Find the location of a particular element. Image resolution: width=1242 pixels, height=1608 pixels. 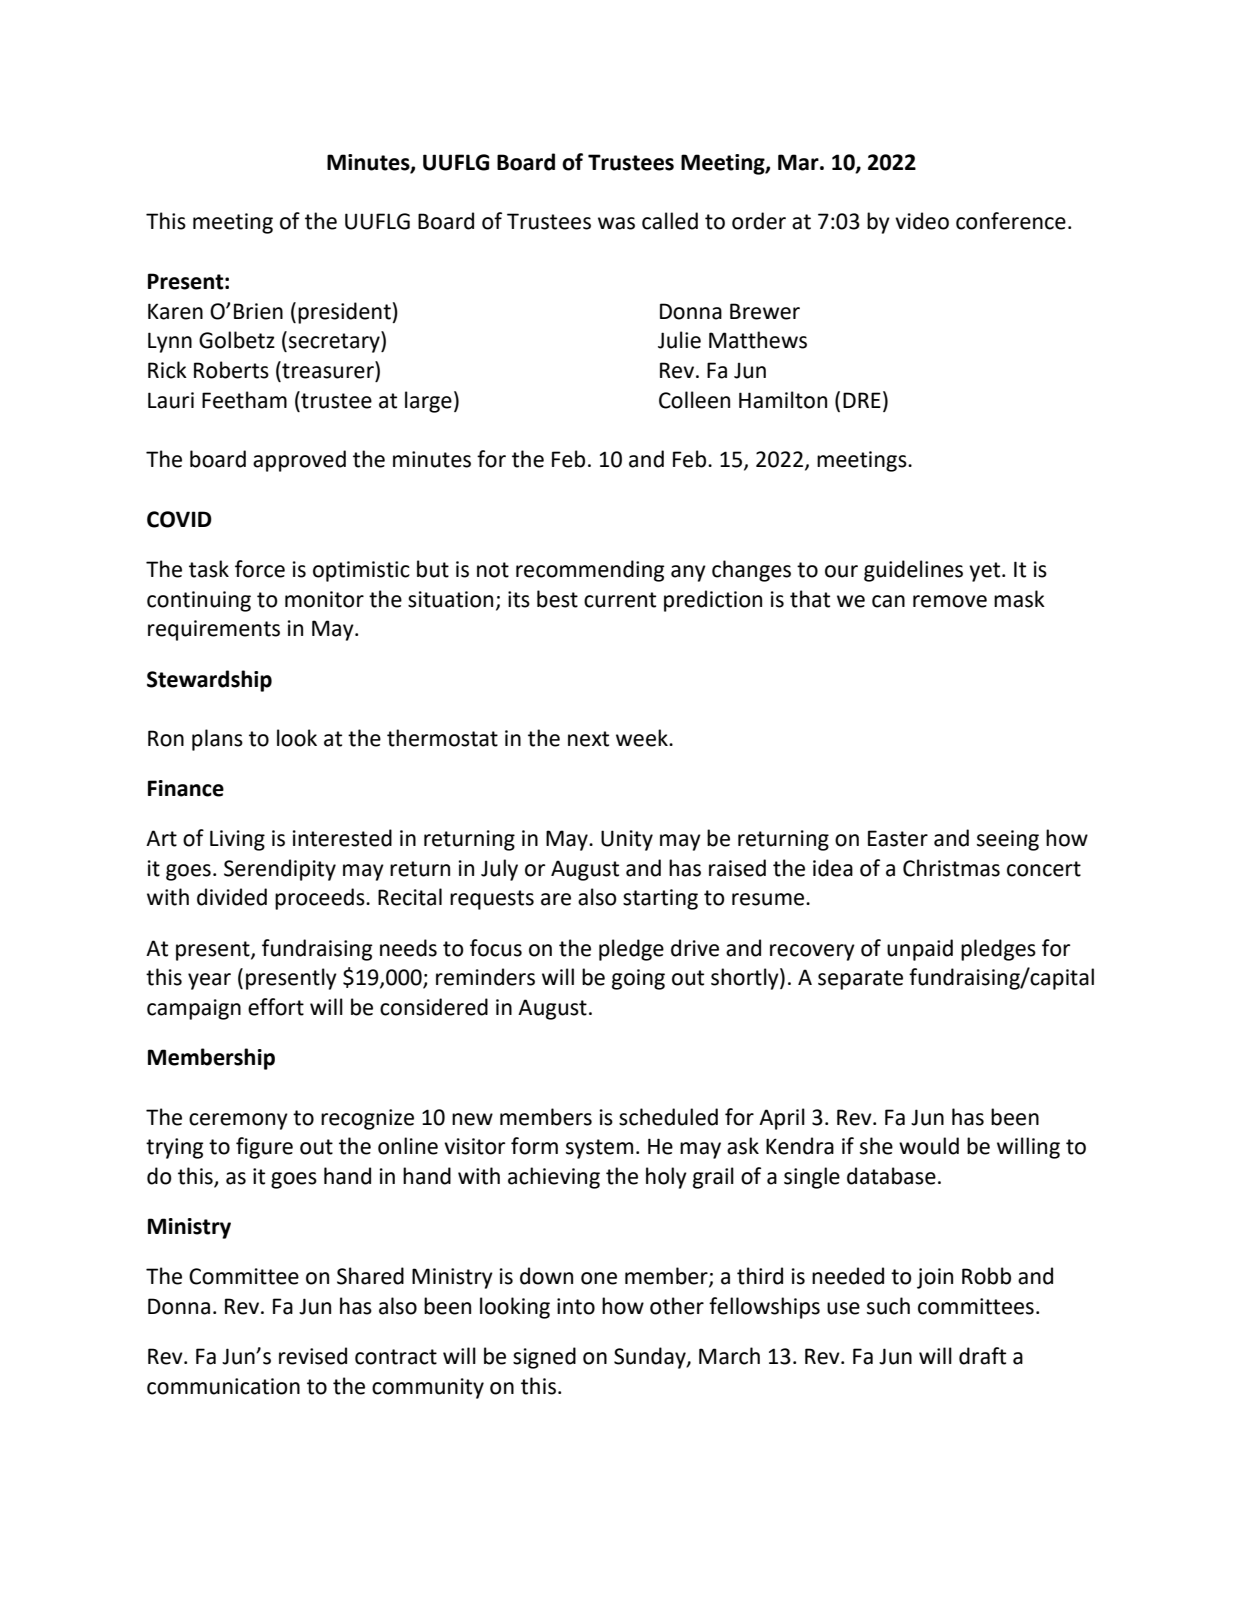

remove is located at coordinates (950, 601).
